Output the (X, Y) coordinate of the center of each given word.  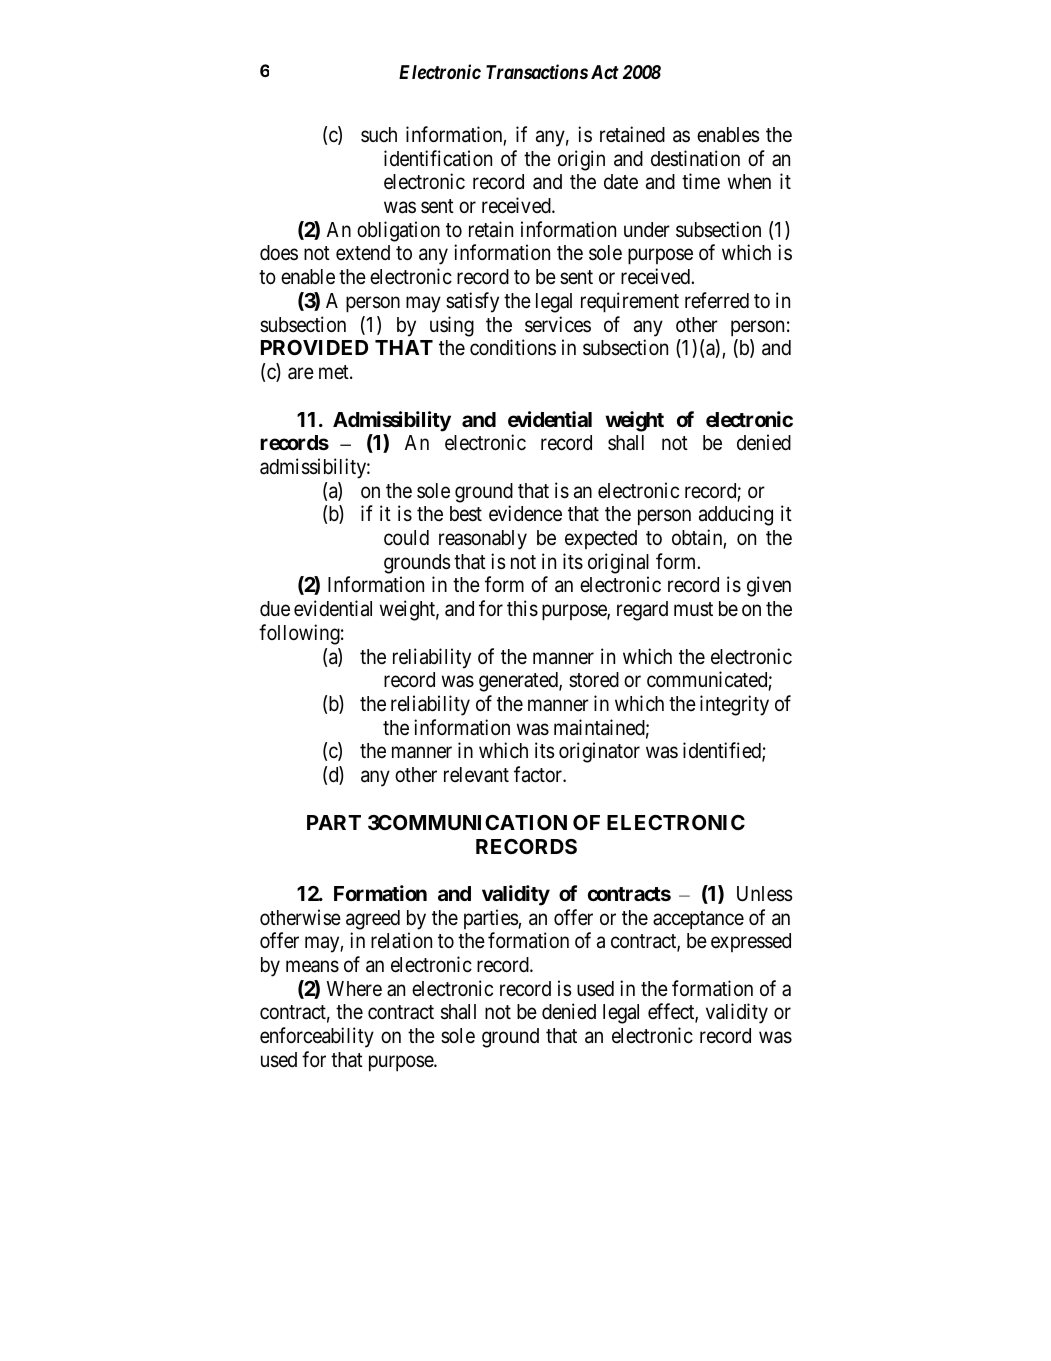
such (379, 134)
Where (354, 989)
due (275, 608)
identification (438, 158)
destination (695, 158)
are (301, 374)
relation (401, 940)
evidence (525, 513)
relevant (476, 775)
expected (601, 539)
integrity (734, 705)
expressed (751, 942)
